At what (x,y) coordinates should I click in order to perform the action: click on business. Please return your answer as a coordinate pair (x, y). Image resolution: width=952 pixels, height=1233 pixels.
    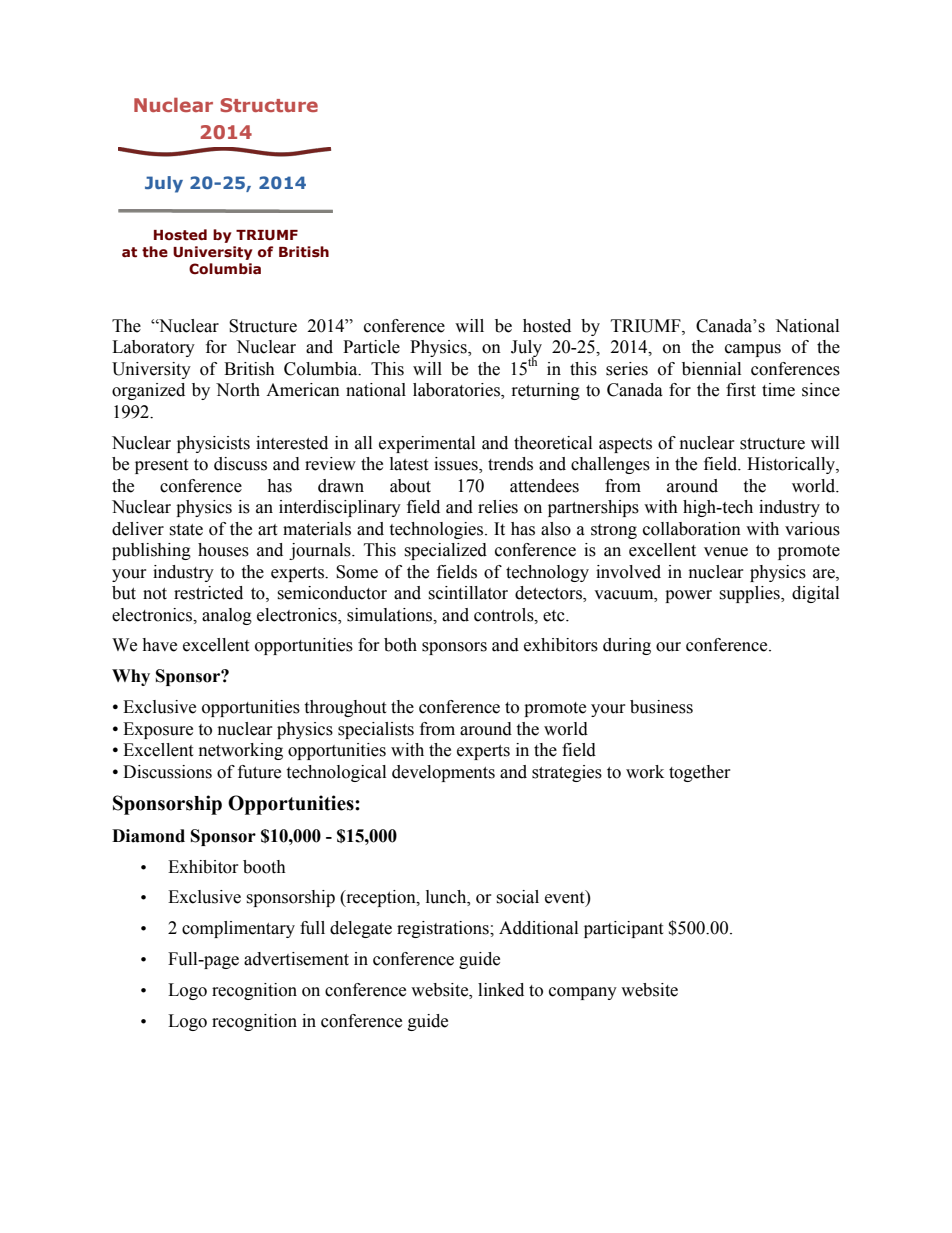
    Looking at the image, I should click on (661, 707).
